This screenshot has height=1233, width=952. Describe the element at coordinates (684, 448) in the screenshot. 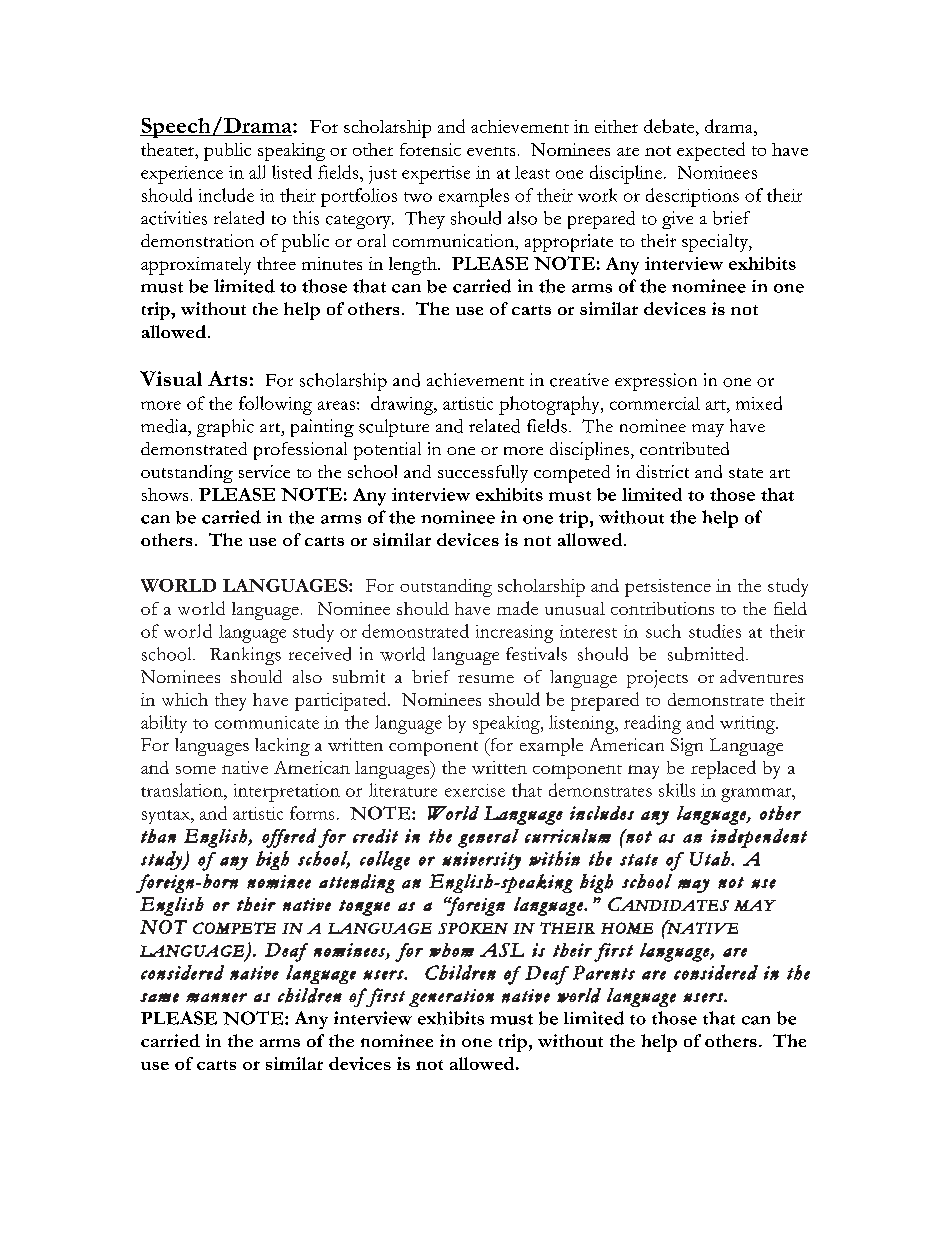

I see `contributed` at that location.
